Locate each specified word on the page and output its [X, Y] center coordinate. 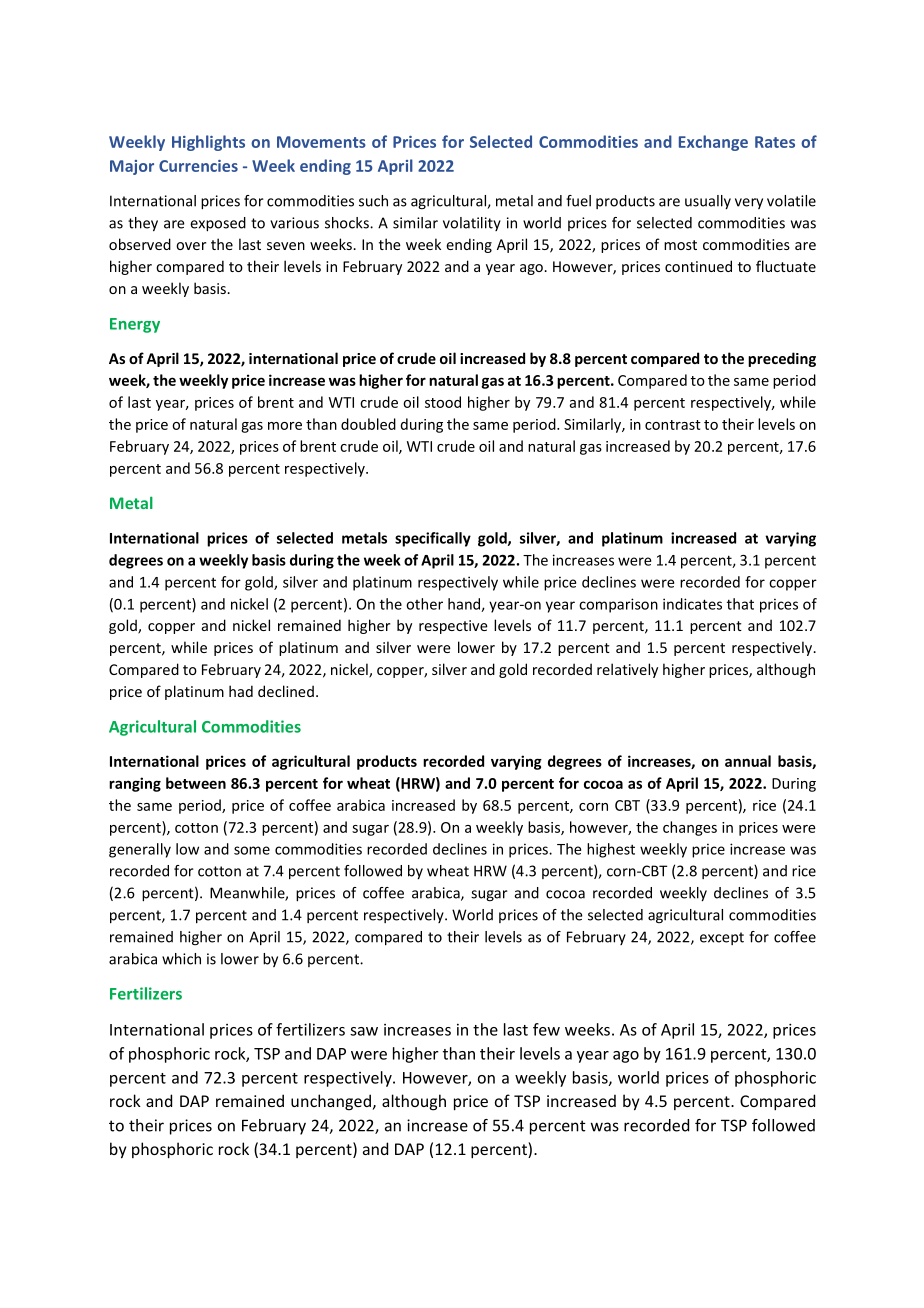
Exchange [713, 143]
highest [611, 850]
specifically [433, 539]
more [285, 426]
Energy [135, 325]
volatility [472, 224]
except [722, 938]
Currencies [198, 166]
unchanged [331, 1102]
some [252, 850]
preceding [782, 359]
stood [443, 402]
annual [748, 761]
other [424, 604]
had [241, 691]
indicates [692, 604]
